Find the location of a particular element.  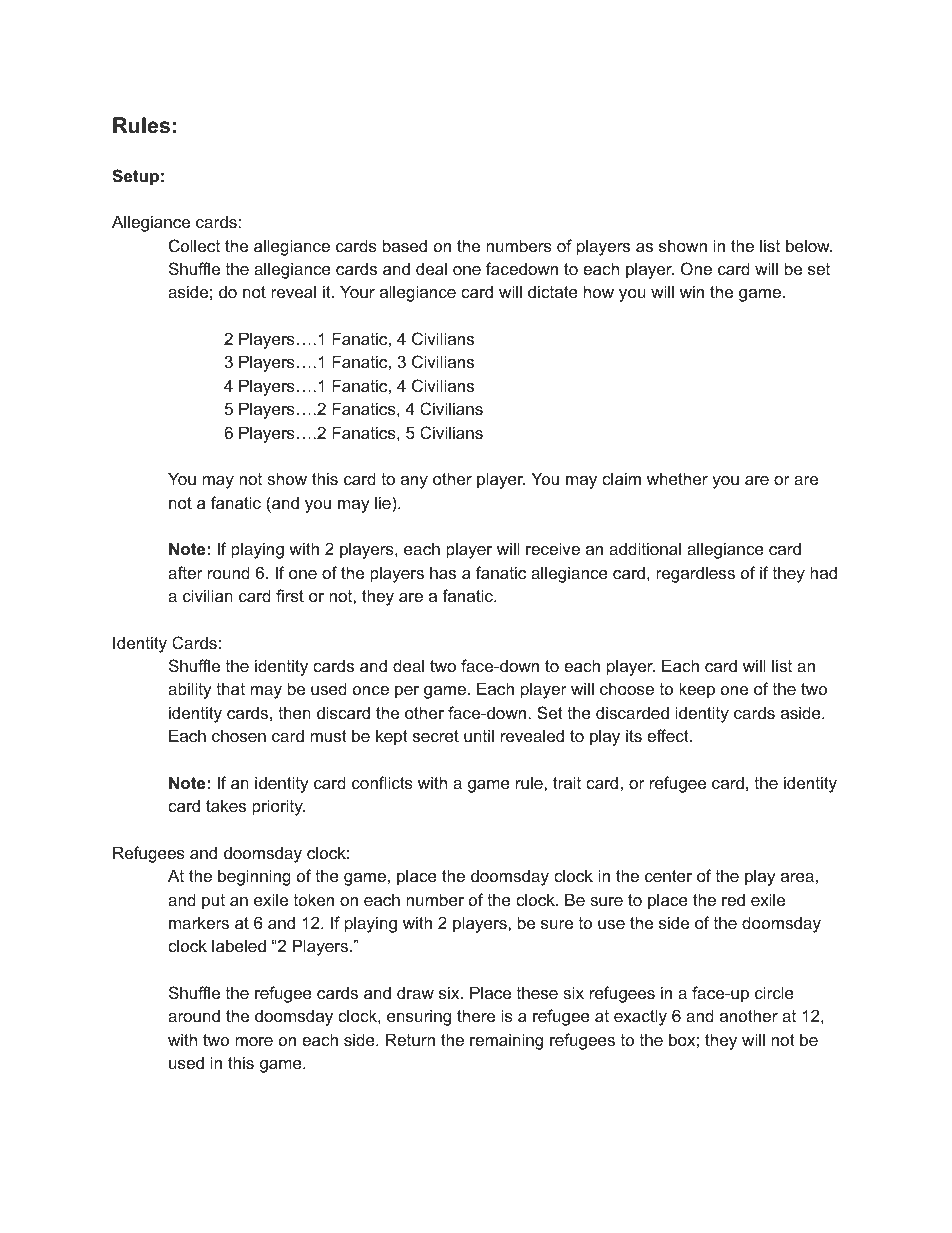

below is located at coordinates (809, 245).
